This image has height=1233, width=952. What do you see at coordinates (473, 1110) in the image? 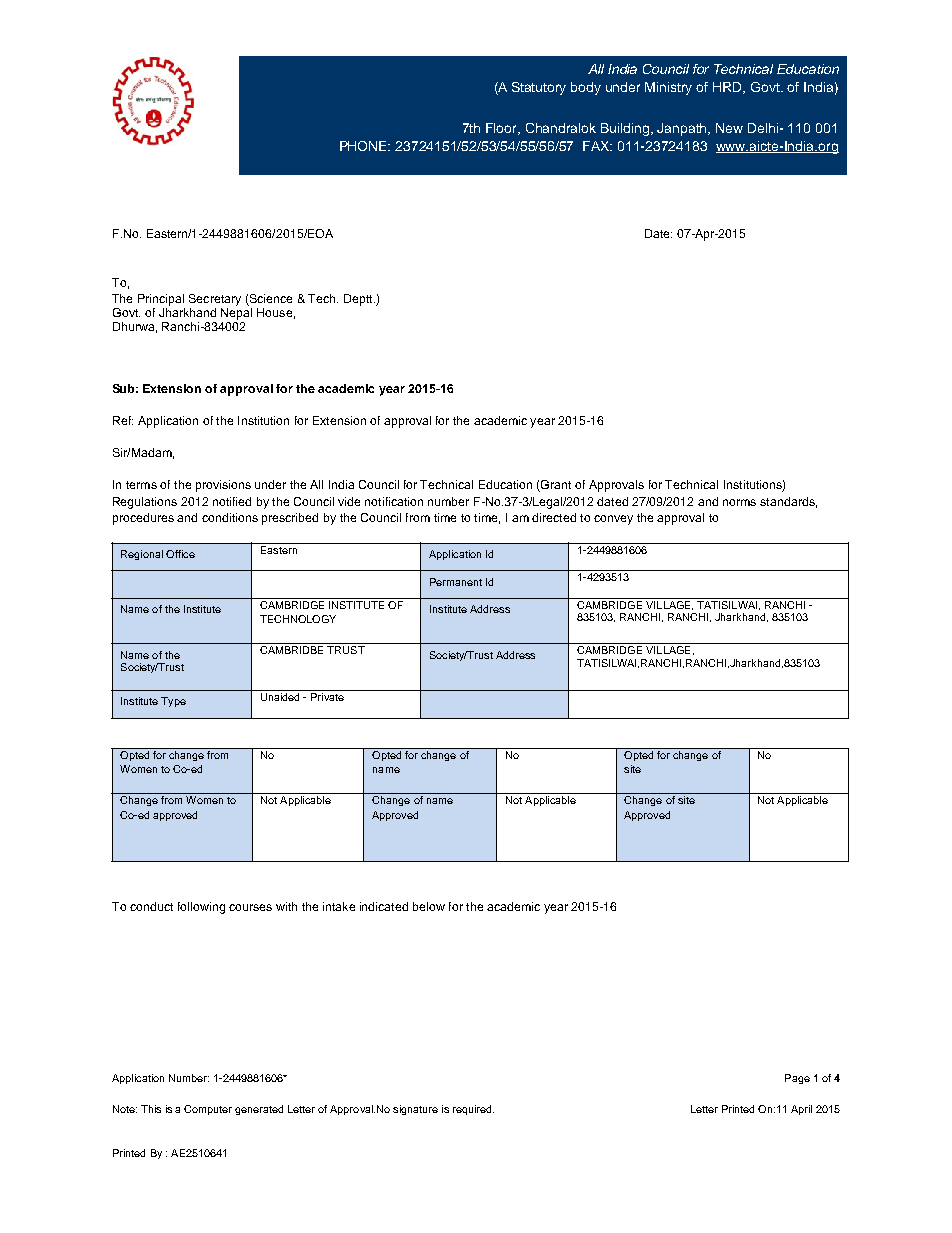
I see `required` at bounding box center [473, 1110].
